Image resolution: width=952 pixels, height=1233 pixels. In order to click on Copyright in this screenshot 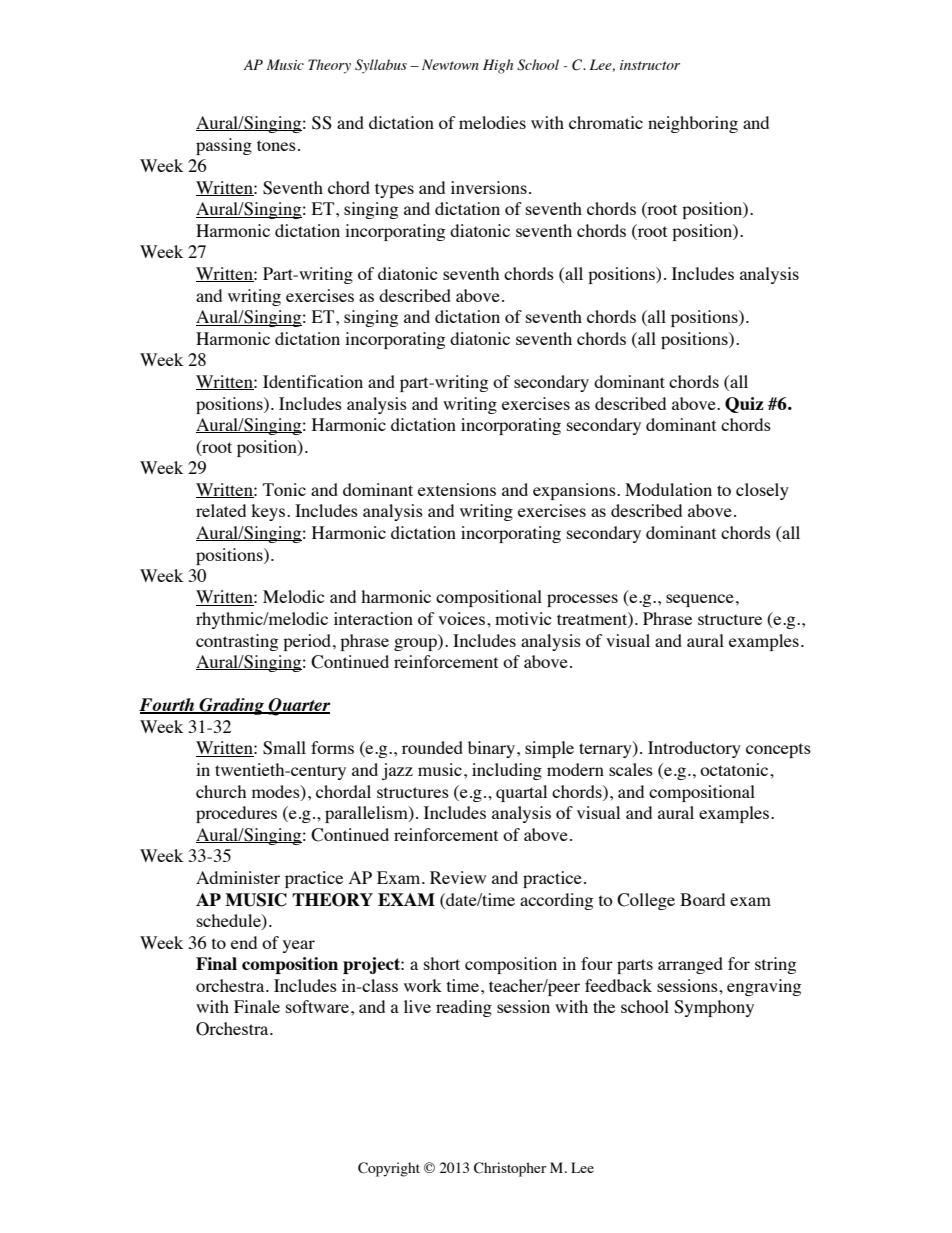, I will do `click(389, 1169)`.
